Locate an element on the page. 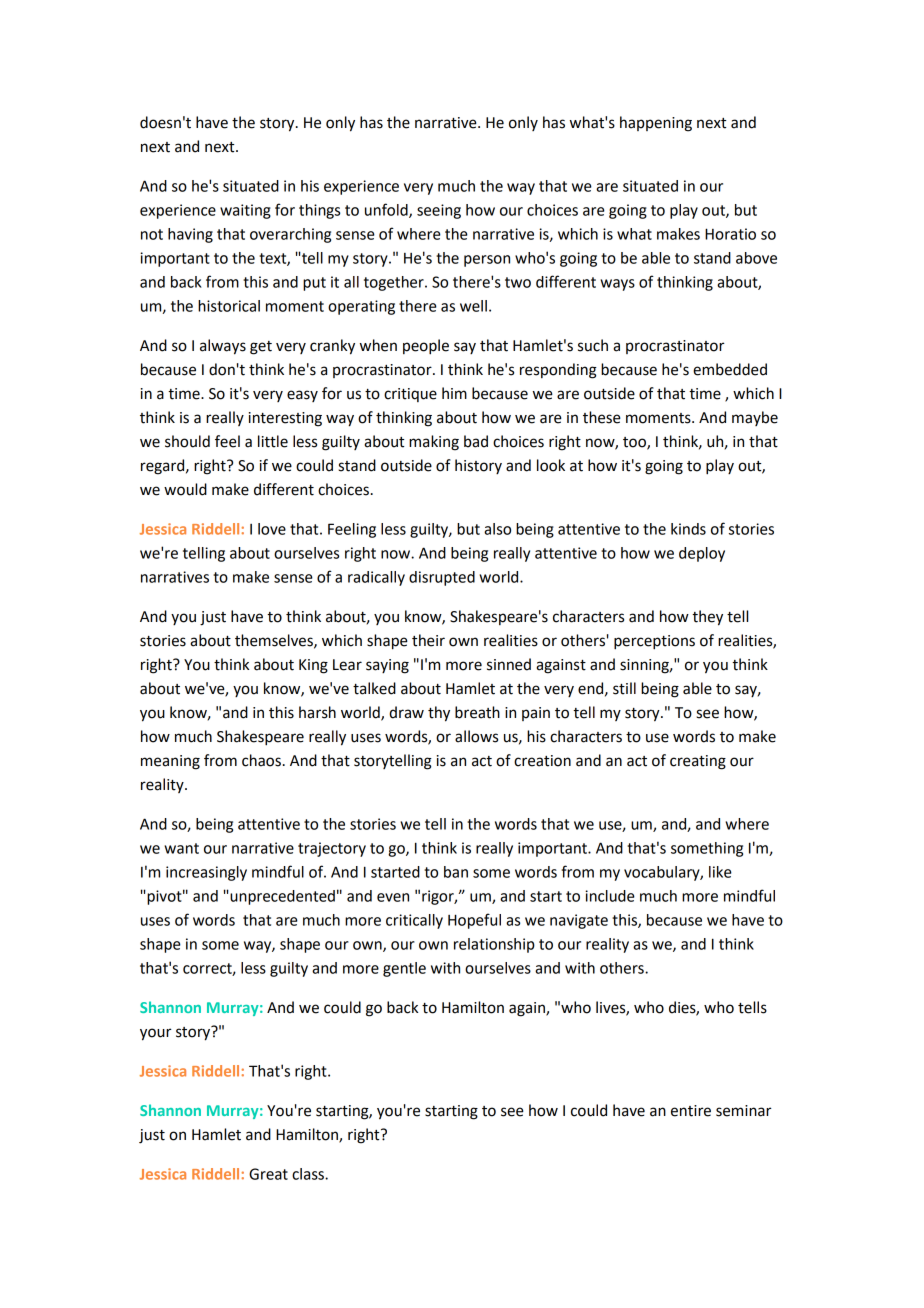 Image resolution: width=924 pixels, height=1308 pixels. seeing is located at coordinates (439, 211).
